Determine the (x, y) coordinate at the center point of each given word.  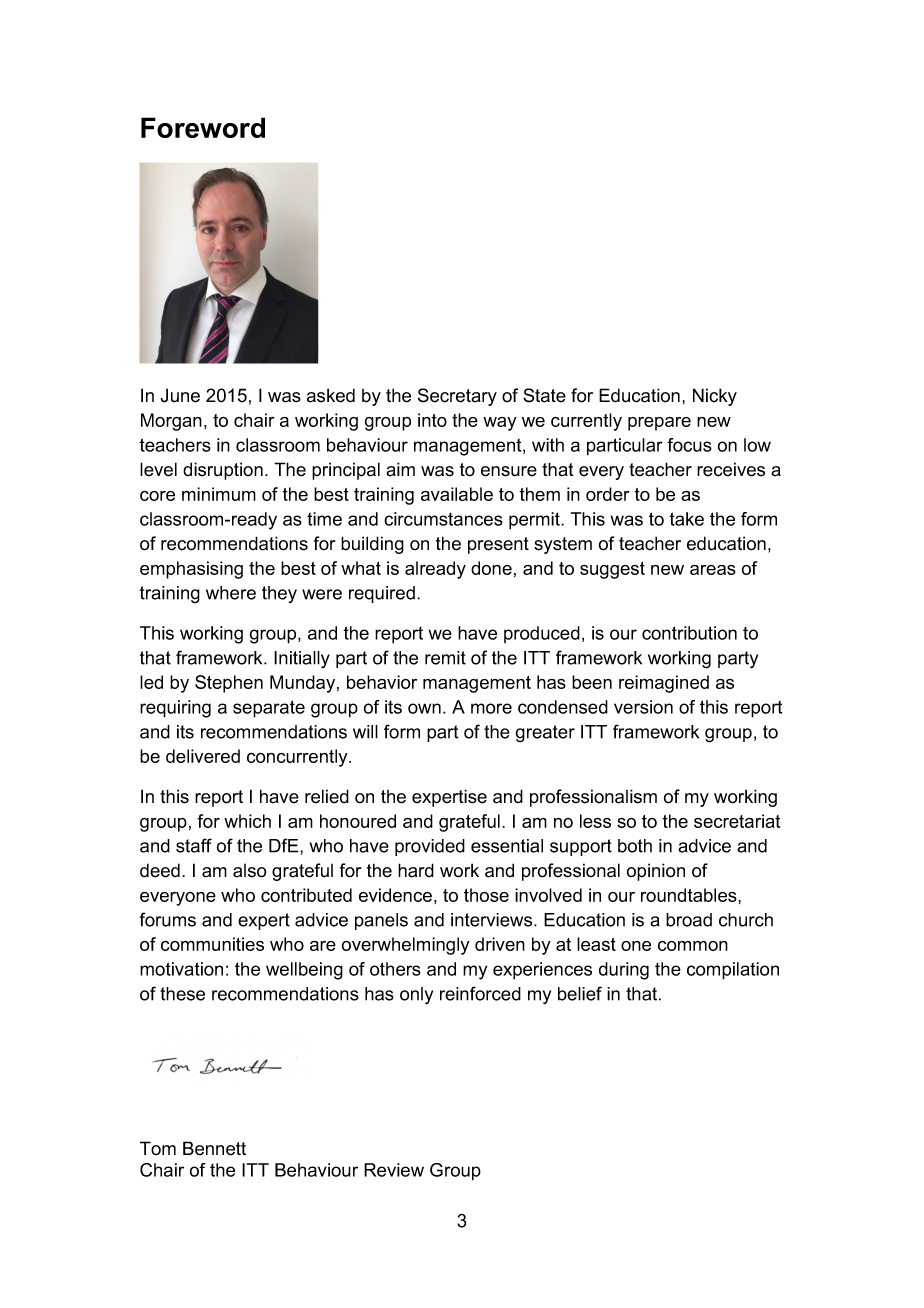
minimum (219, 494)
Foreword (203, 127)
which (247, 821)
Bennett (214, 1148)
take (686, 519)
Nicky (715, 397)
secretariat (737, 821)
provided (430, 847)
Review (394, 1170)
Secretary (457, 397)
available (457, 494)
